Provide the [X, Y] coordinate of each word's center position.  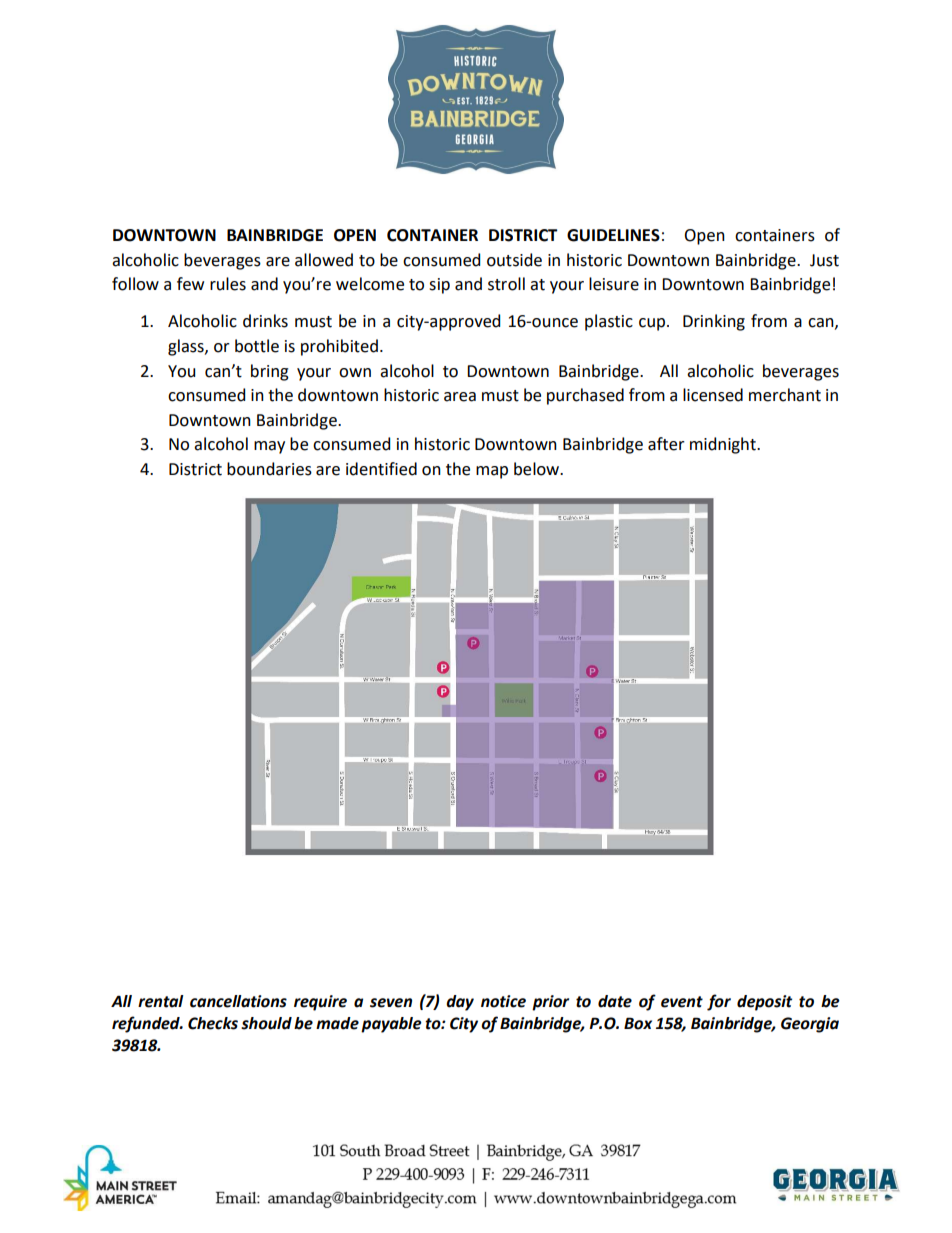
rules [228, 284]
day [460, 1003]
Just [824, 260]
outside [514, 260]
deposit [764, 1003]
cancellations [238, 1001]
